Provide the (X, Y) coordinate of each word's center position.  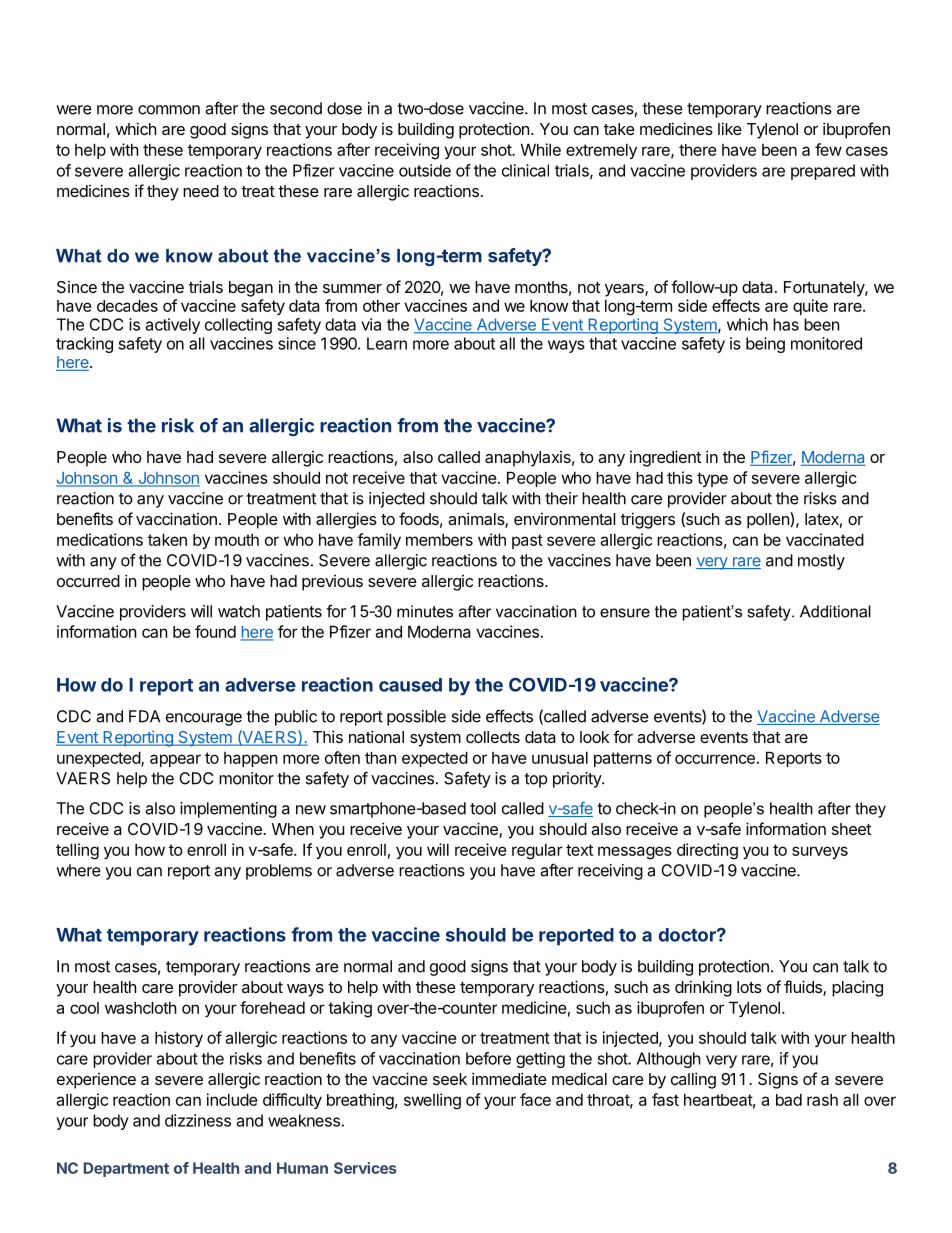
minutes (425, 611)
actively (173, 326)
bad (789, 1100)
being (765, 345)
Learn (387, 343)
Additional (835, 611)
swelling (432, 1101)
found (215, 631)
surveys (820, 852)
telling (77, 851)
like (730, 128)
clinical (525, 170)
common (169, 110)
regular (537, 851)
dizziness (198, 1120)
